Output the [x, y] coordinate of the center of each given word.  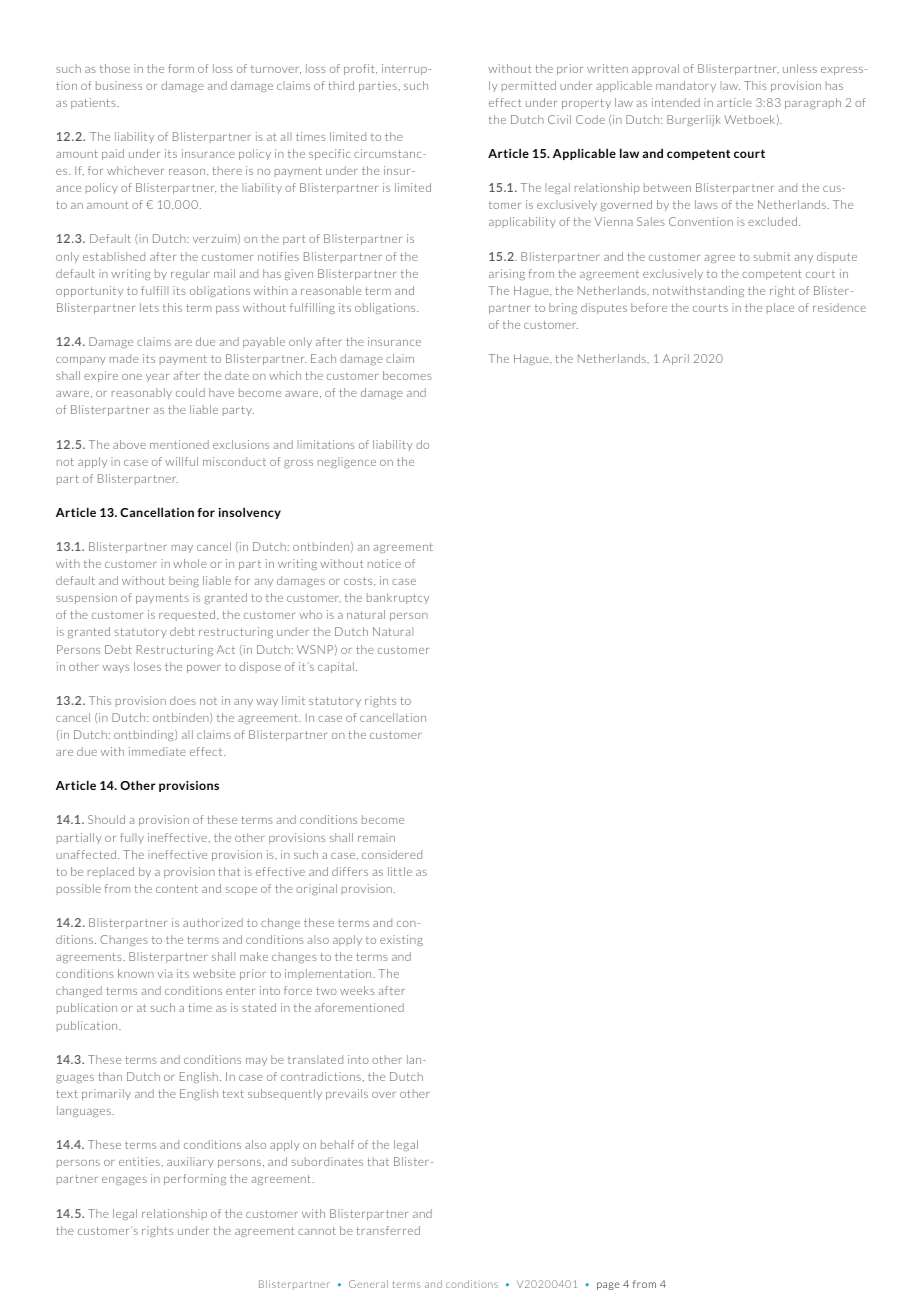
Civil [559, 119]
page [608, 1286]
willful [181, 461]
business [119, 85]
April [676, 359]
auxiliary [190, 1162]
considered [392, 854]
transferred [388, 1230]
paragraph [813, 103]
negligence [347, 462]
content [177, 889]
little [400, 871]
